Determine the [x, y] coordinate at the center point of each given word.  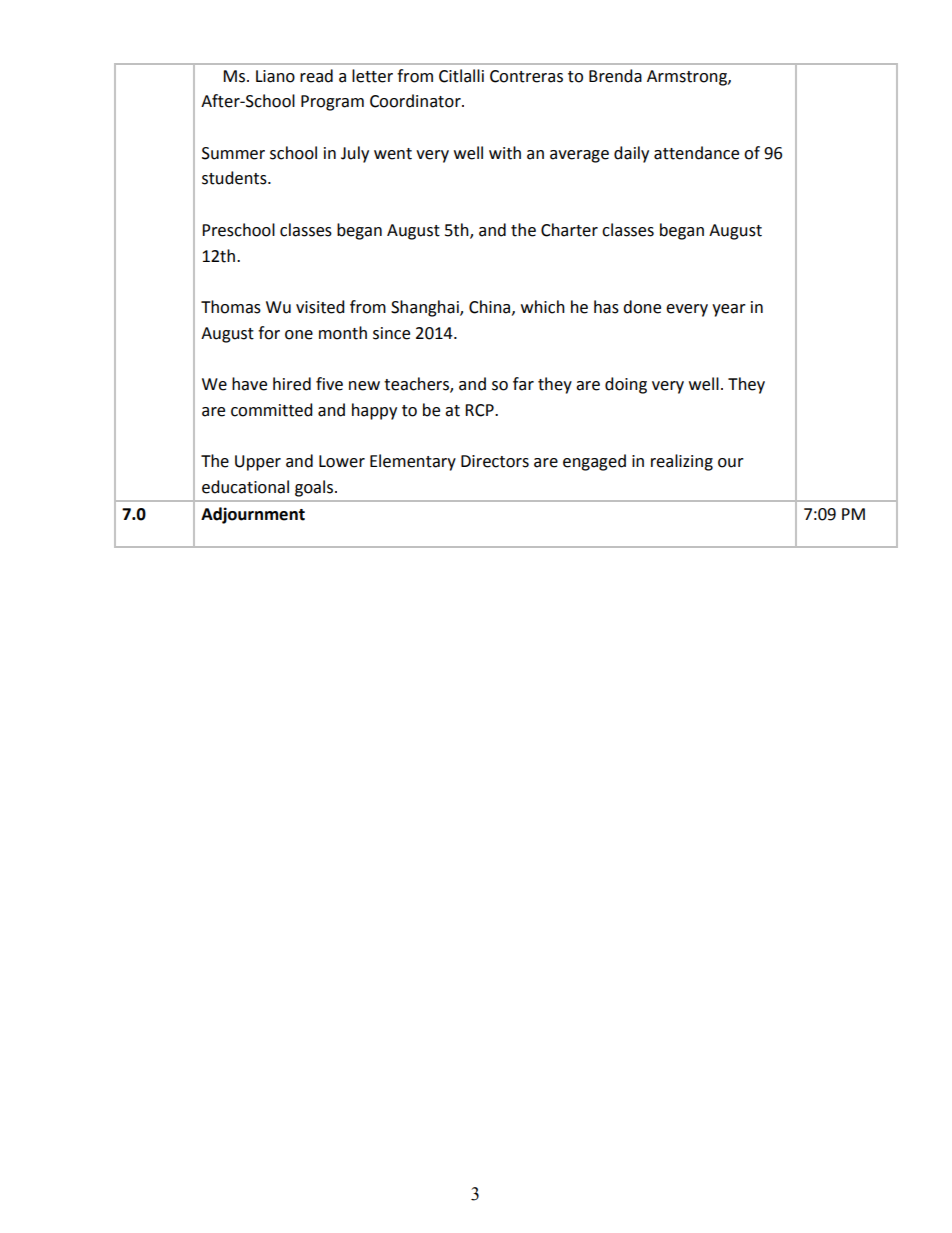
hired [292, 384]
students [235, 178]
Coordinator [416, 101]
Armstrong [688, 78]
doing [626, 385]
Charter [569, 230]
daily [631, 154]
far [523, 384]
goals [315, 488]
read [316, 76]
